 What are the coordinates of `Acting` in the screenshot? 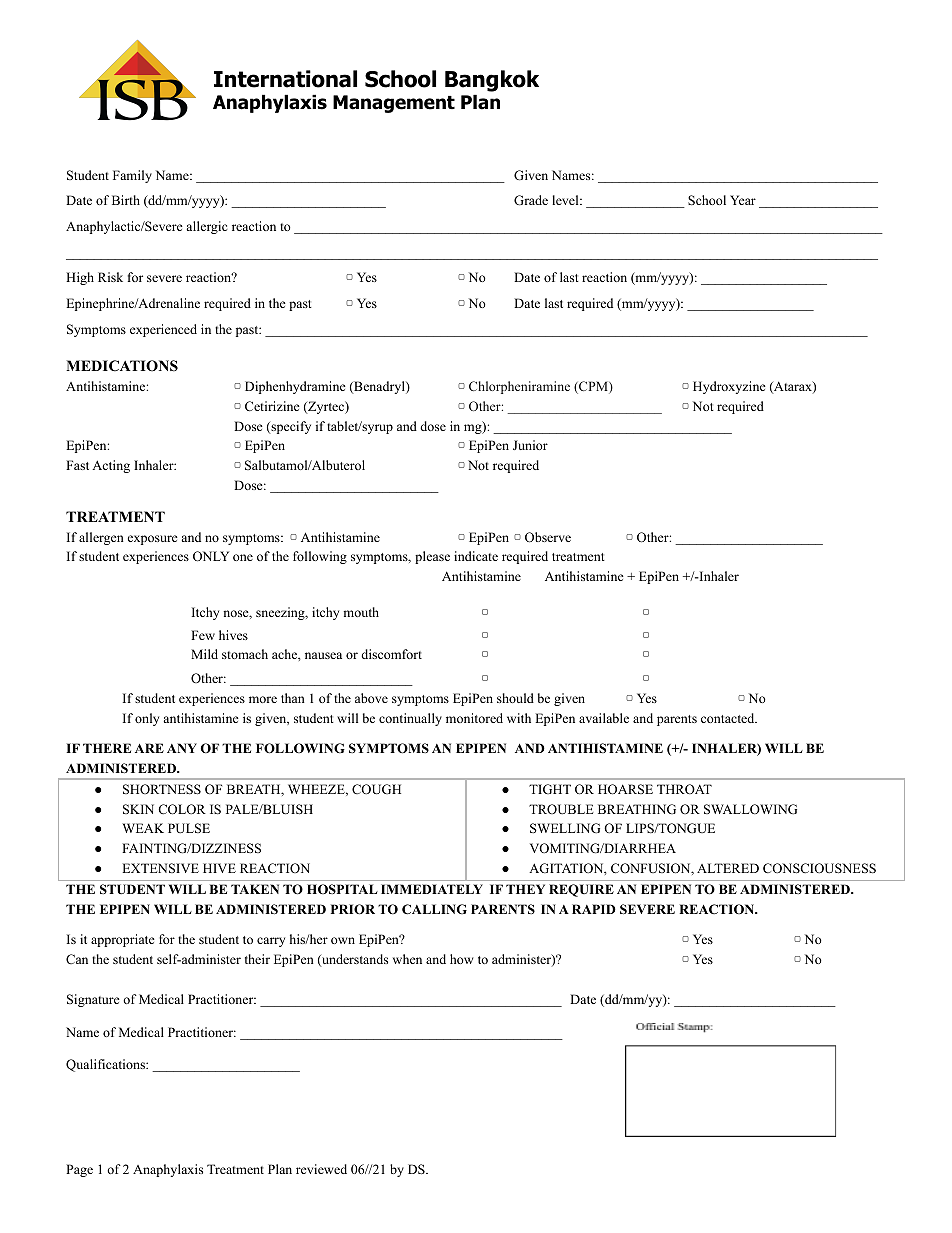 It's located at (111, 466).
